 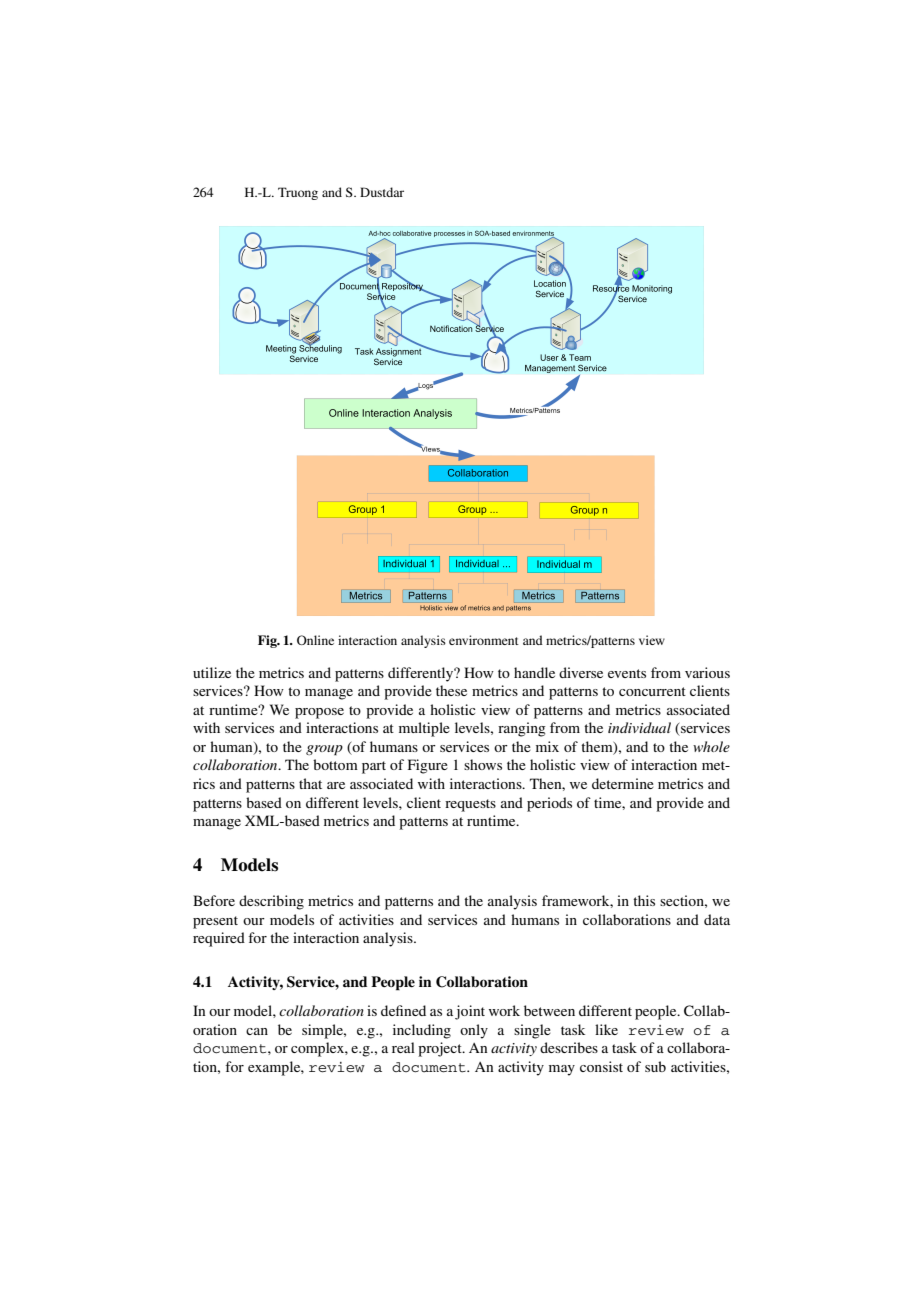 I want to click on events, so click(x=627, y=673).
